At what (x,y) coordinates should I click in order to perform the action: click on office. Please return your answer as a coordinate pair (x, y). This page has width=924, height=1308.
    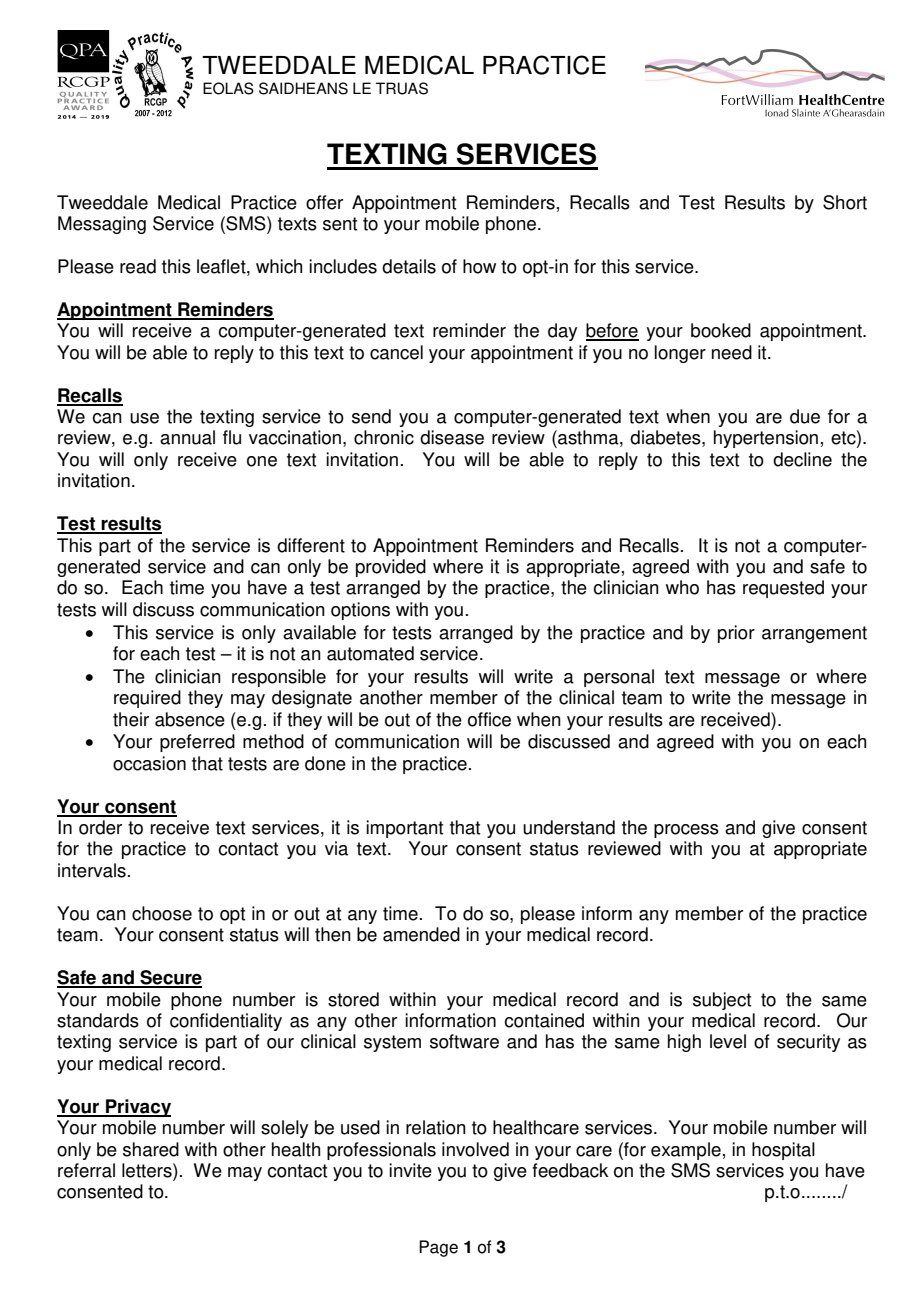
    Looking at the image, I should click on (489, 719).
